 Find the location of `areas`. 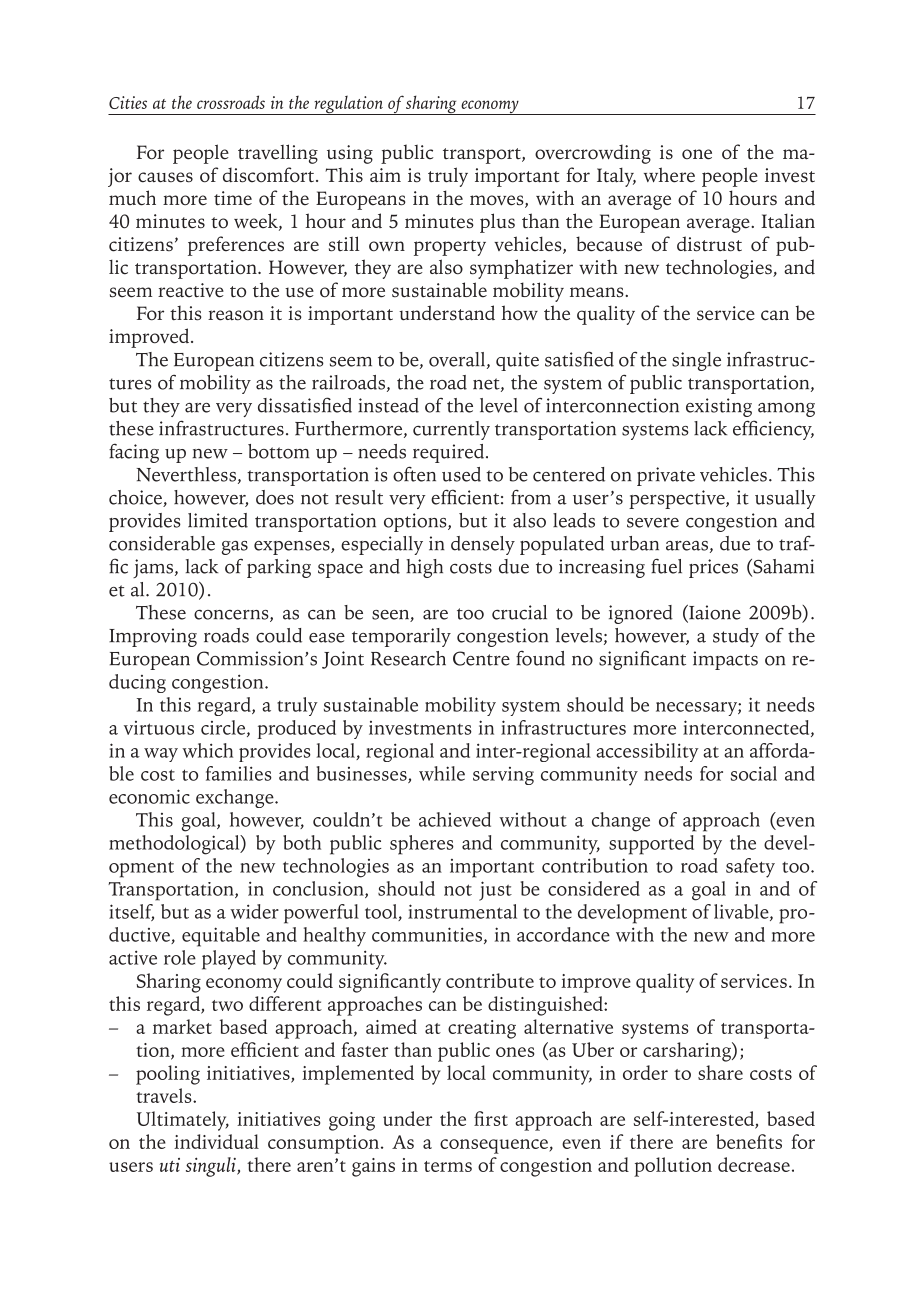

areas is located at coordinates (687, 546).
